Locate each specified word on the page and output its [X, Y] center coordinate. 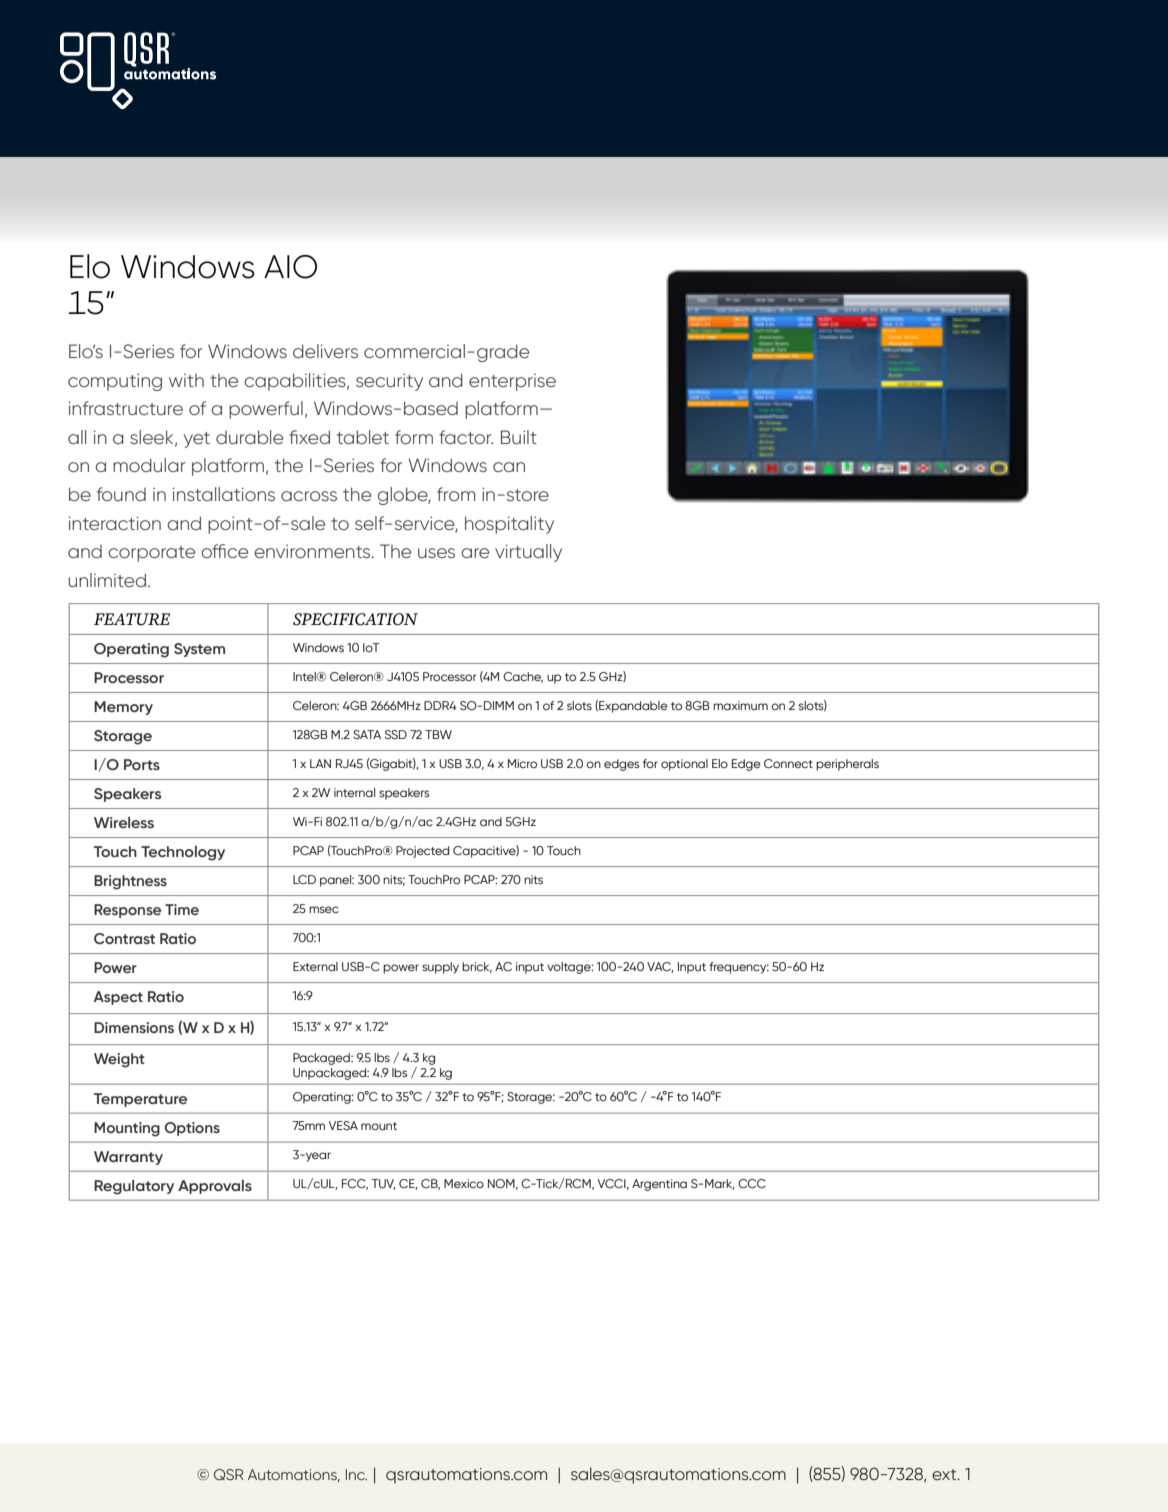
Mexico [464, 1183]
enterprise [512, 382]
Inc [356, 1474]
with [186, 380]
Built [519, 437]
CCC [752, 1183]
